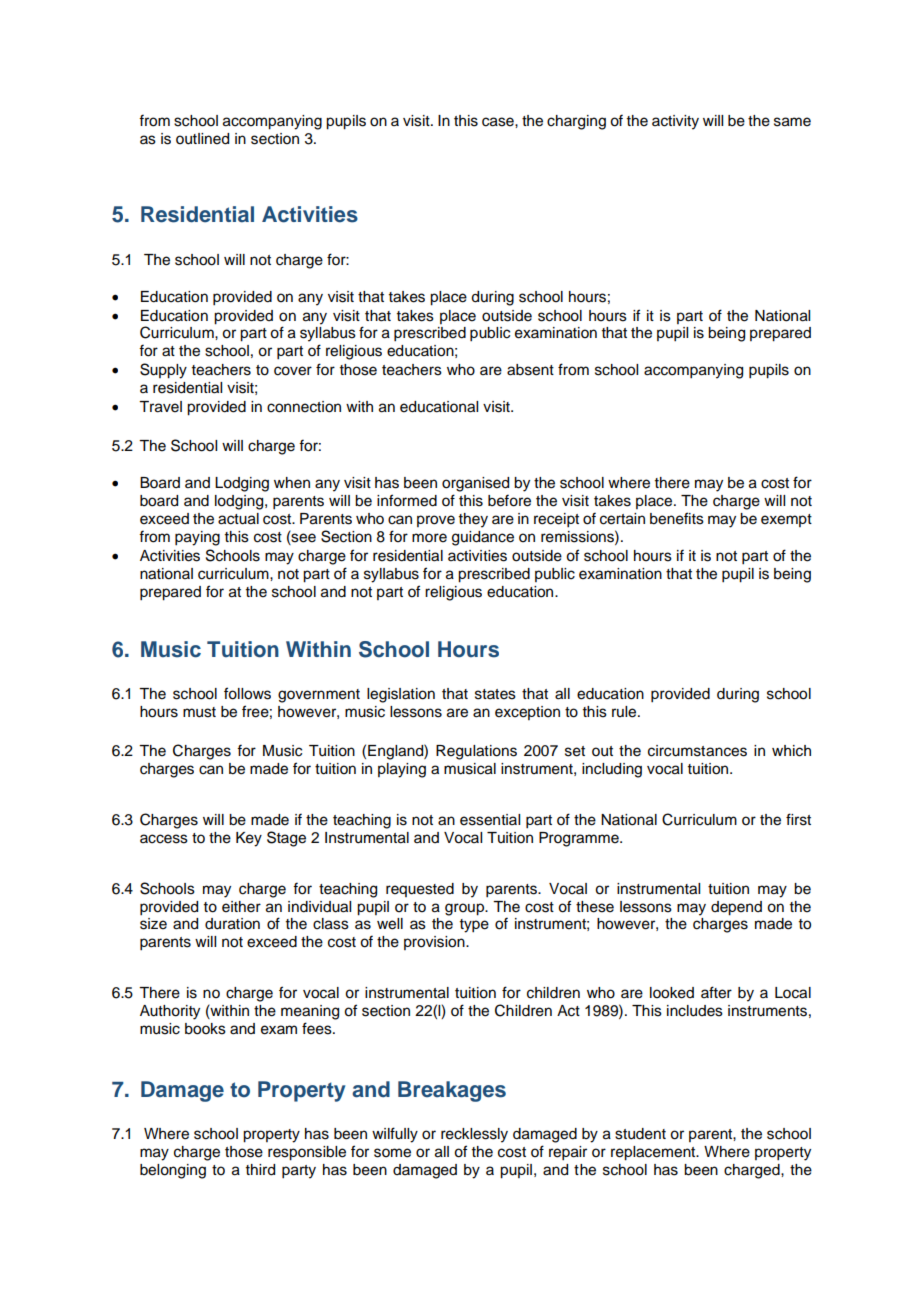  I want to click on recklessly, so click(474, 1135).
